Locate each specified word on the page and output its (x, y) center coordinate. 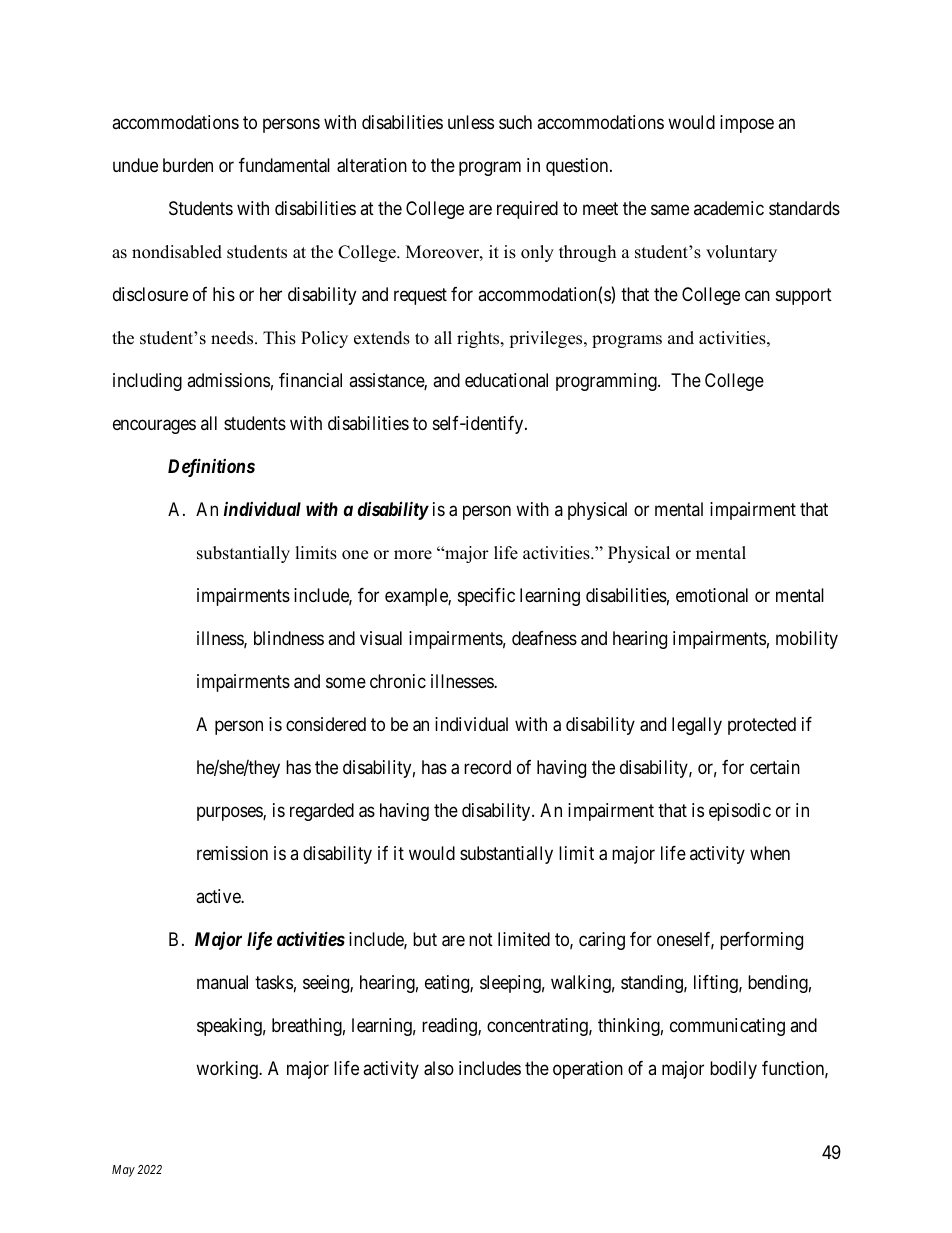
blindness (289, 638)
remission (232, 853)
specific (486, 597)
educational (506, 380)
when (770, 853)
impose (747, 124)
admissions (228, 380)
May (123, 1171)
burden (188, 165)
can (757, 296)
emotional (712, 595)
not (481, 939)
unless (471, 122)
